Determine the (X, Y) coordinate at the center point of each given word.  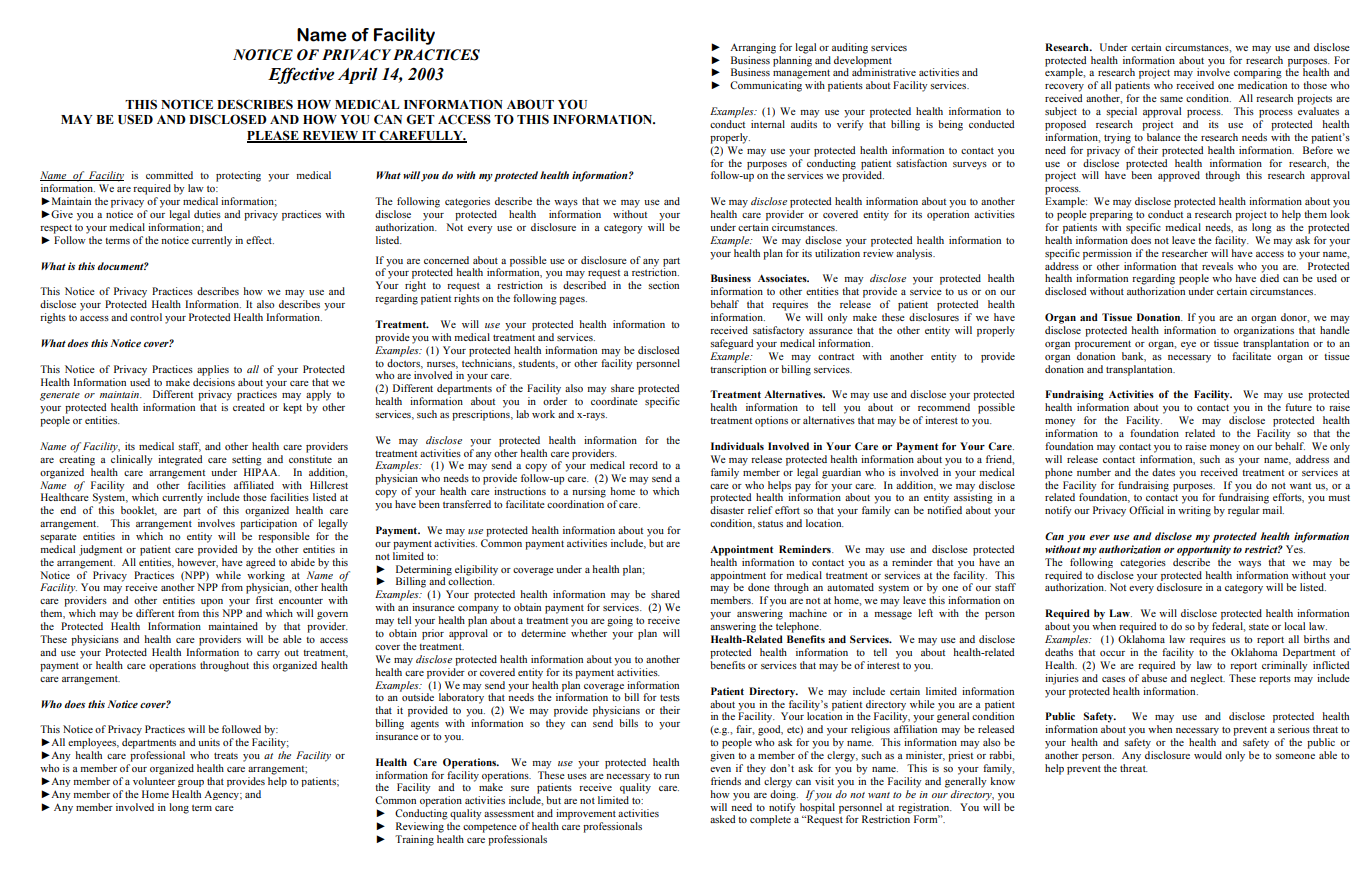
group (191, 783)
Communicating (766, 86)
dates (1163, 472)
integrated (180, 460)
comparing (1258, 73)
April (358, 76)
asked (722, 819)
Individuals (737, 446)
